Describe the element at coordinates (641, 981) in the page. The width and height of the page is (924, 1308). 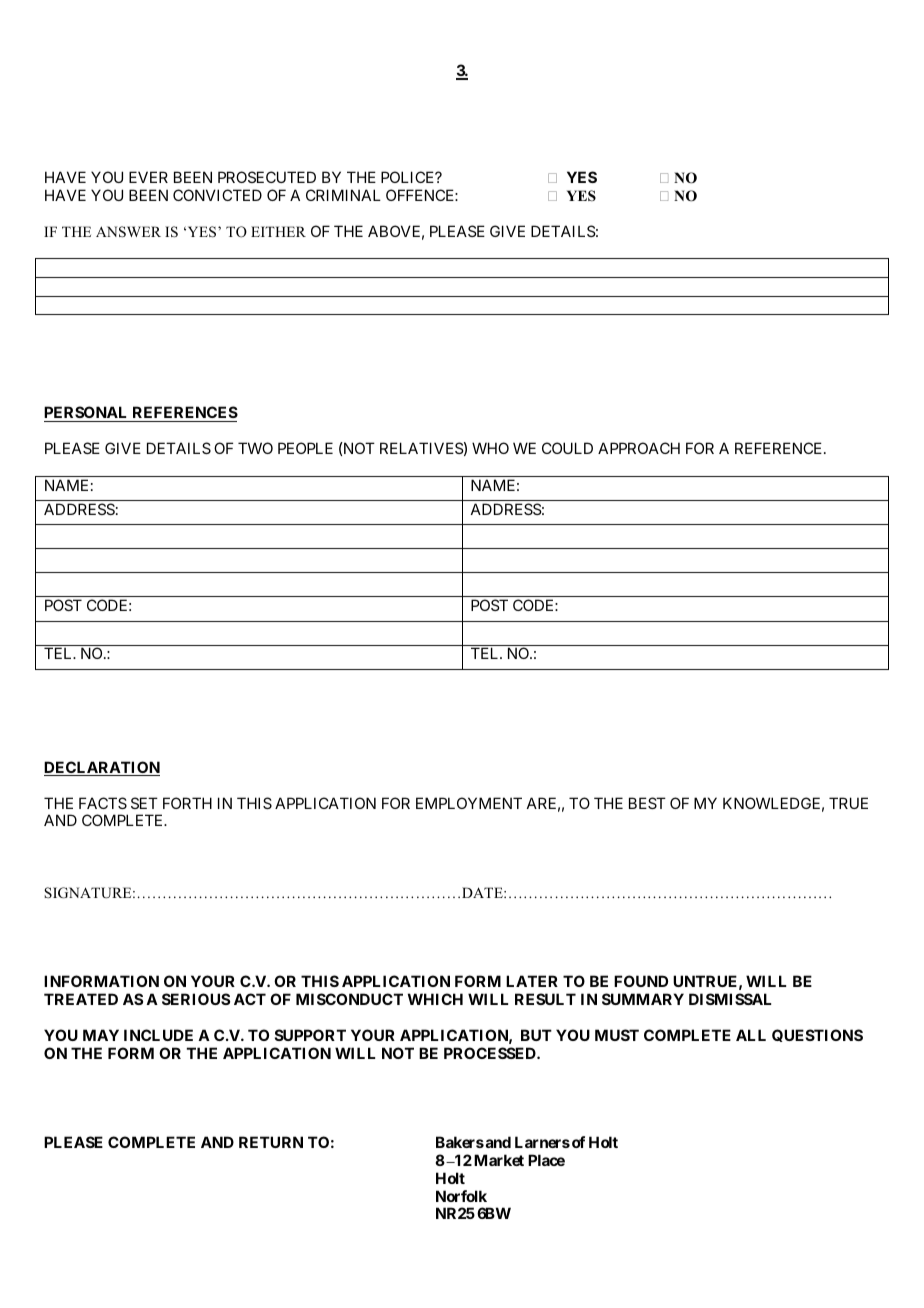
I see `FOUND` at that location.
